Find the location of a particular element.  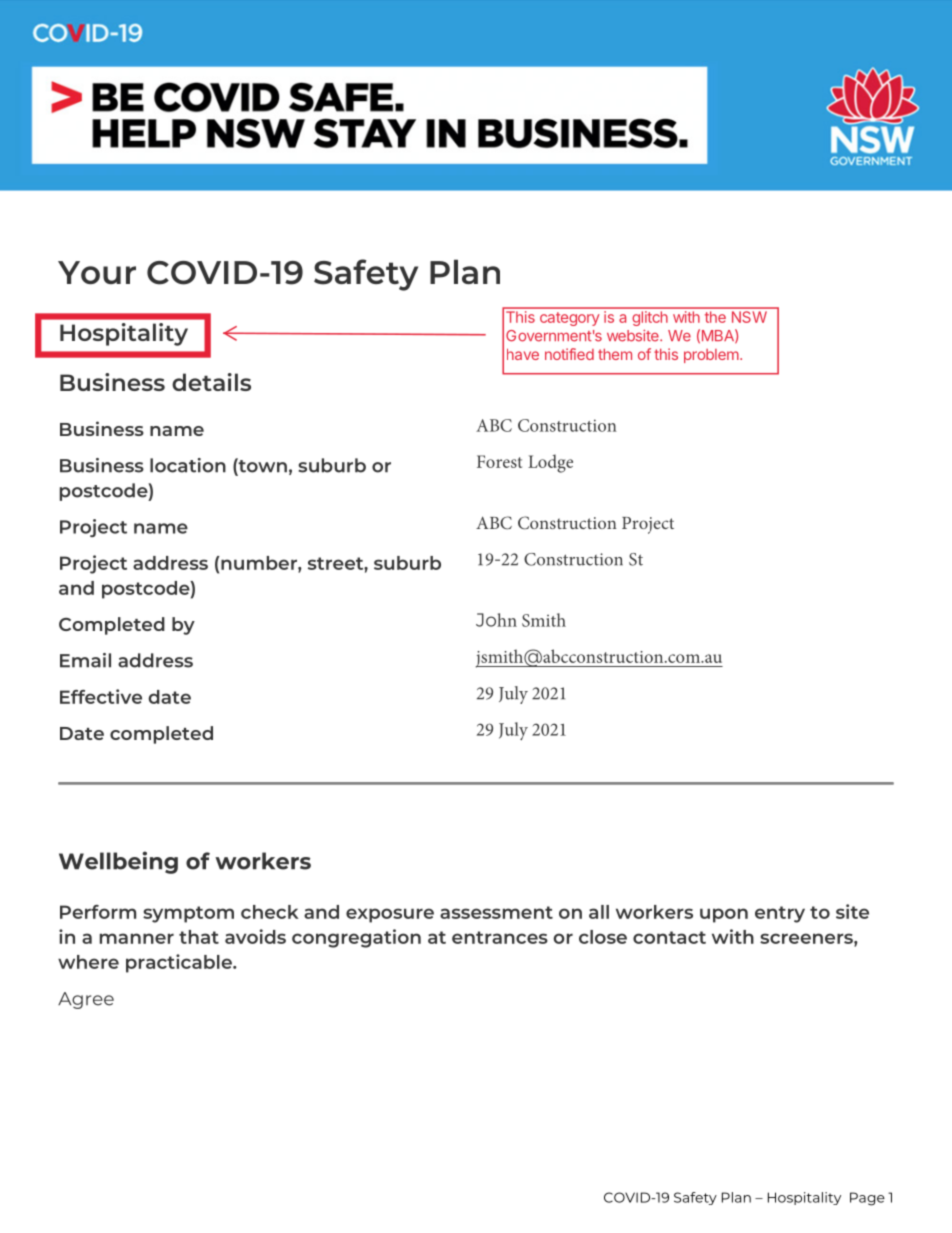

Agree is located at coordinates (86, 1000).
